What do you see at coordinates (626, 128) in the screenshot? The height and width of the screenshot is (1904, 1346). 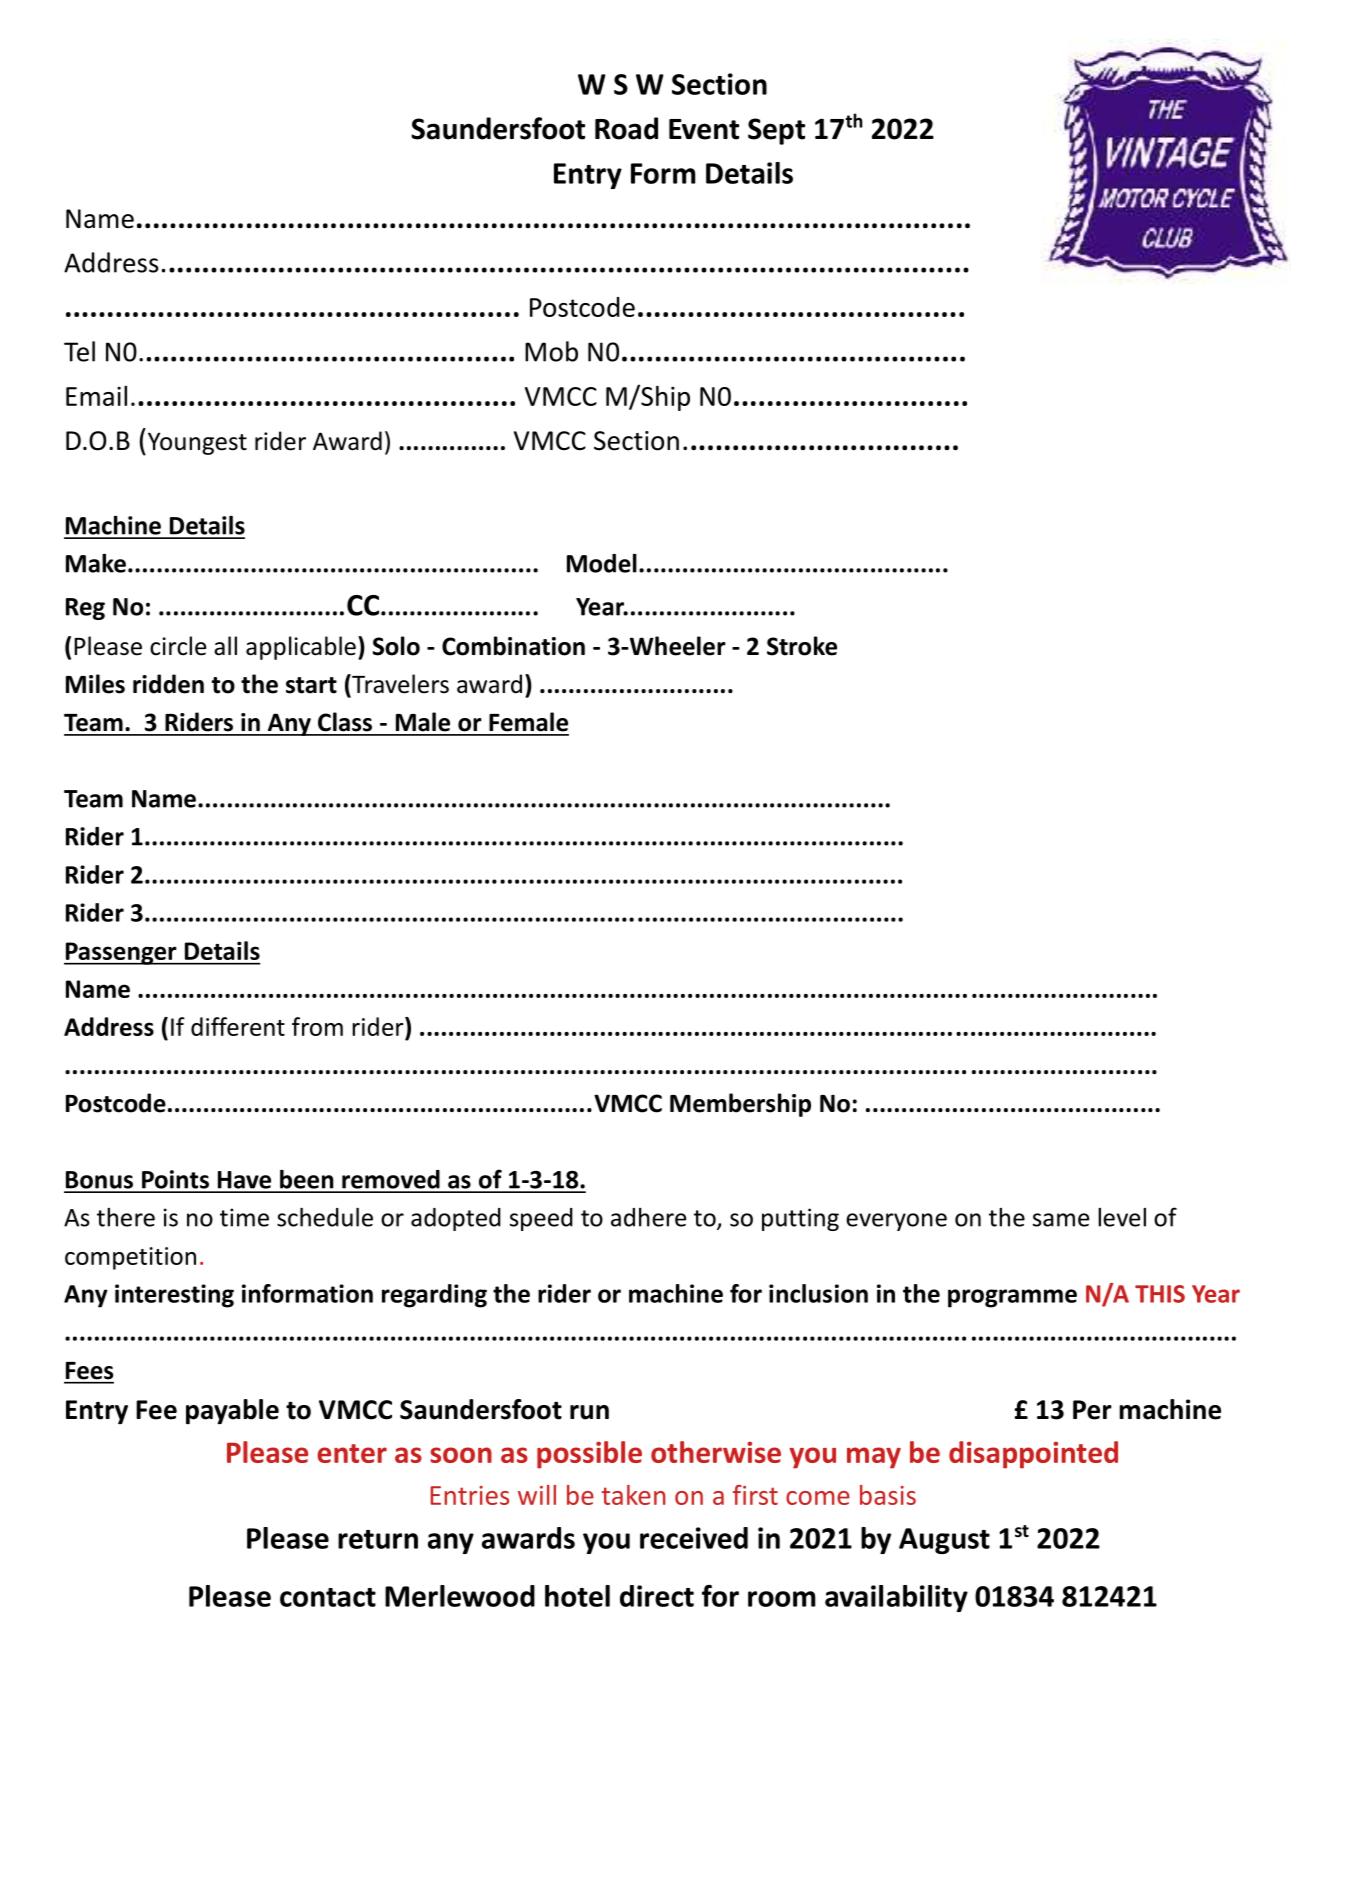 I see `Road` at bounding box center [626, 128].
